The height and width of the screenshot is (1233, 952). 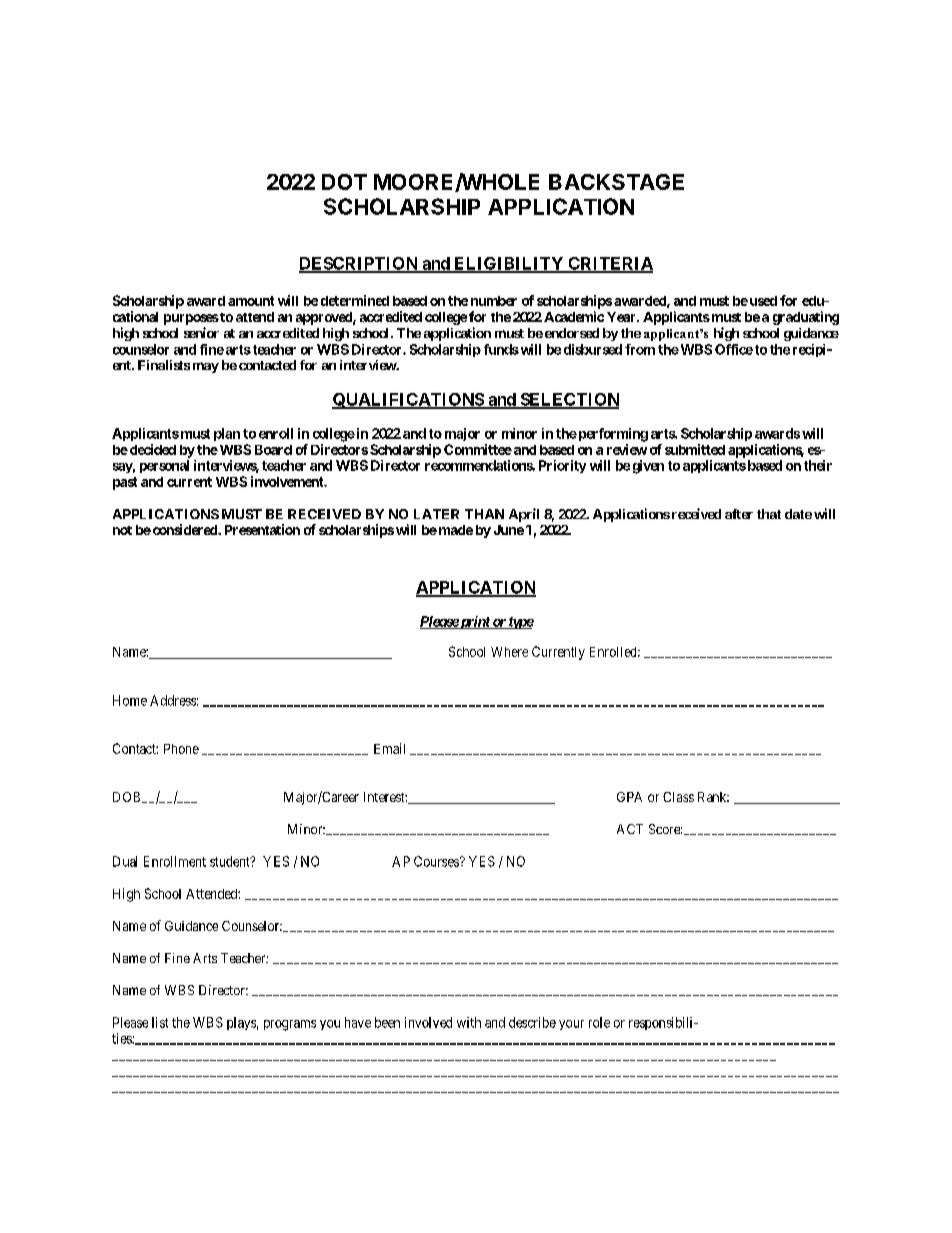 I want to click on after, so click(x=739, y=514).
